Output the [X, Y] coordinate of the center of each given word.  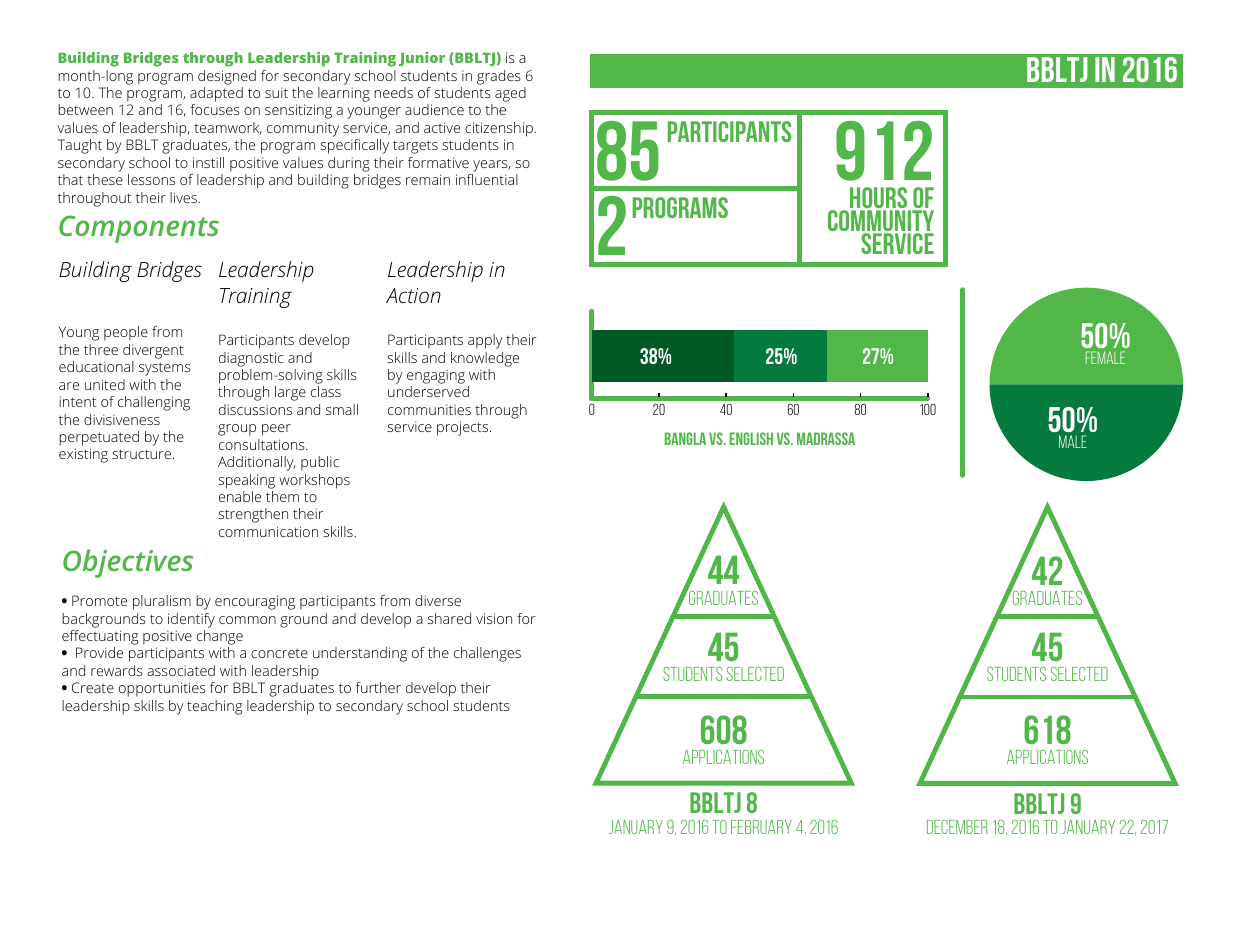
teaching [214, 707]
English [751, 438]
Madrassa [826, 438]
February [761, 827]
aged [510, 94]
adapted [216, 94]
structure [141, 454]
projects [464, 428]
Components [139, 229]
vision [494, 618]
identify [191, 620]
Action [413, 295]
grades [499, 77]
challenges [487, 654]
